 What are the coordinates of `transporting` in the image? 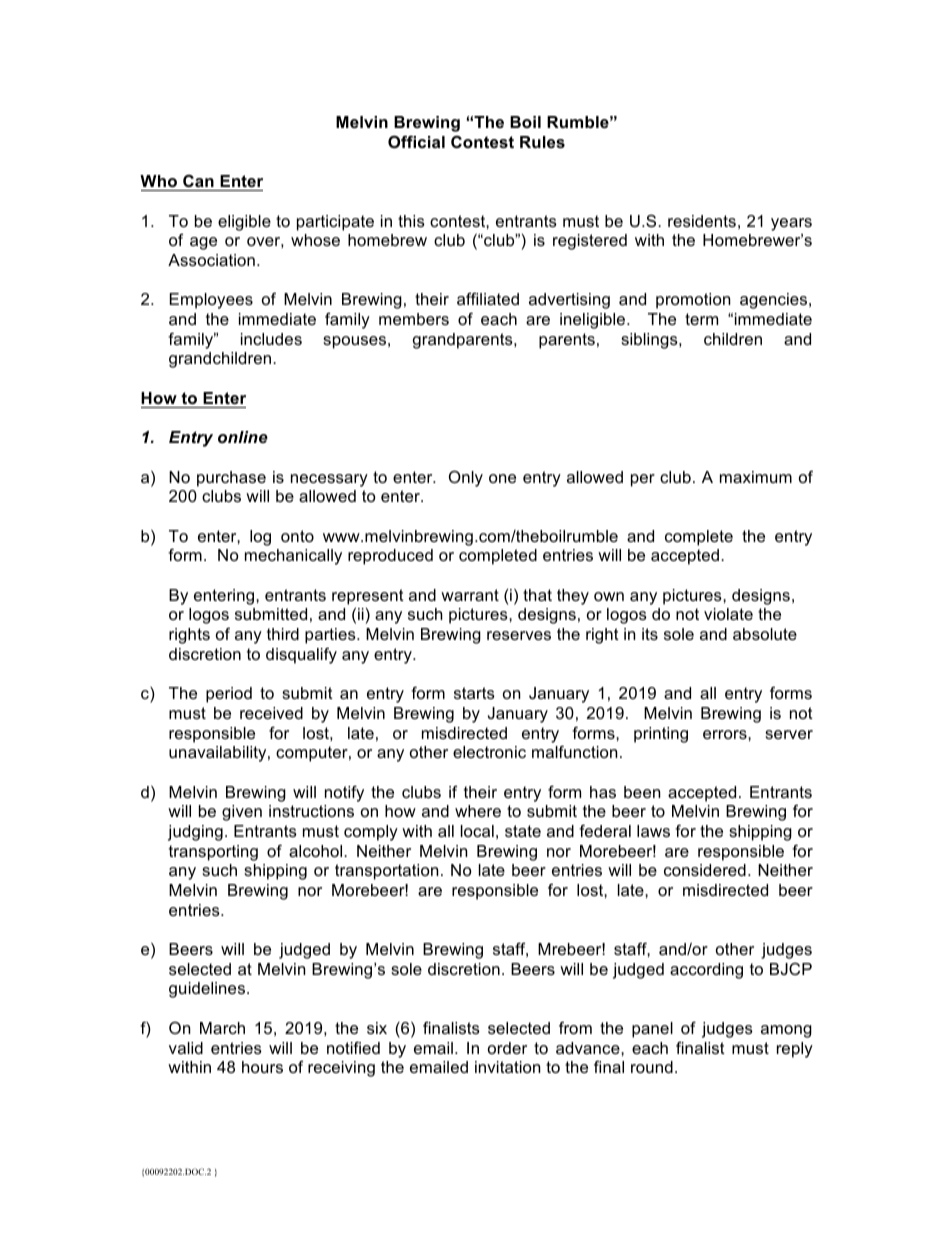 It's located at (213, 853).
